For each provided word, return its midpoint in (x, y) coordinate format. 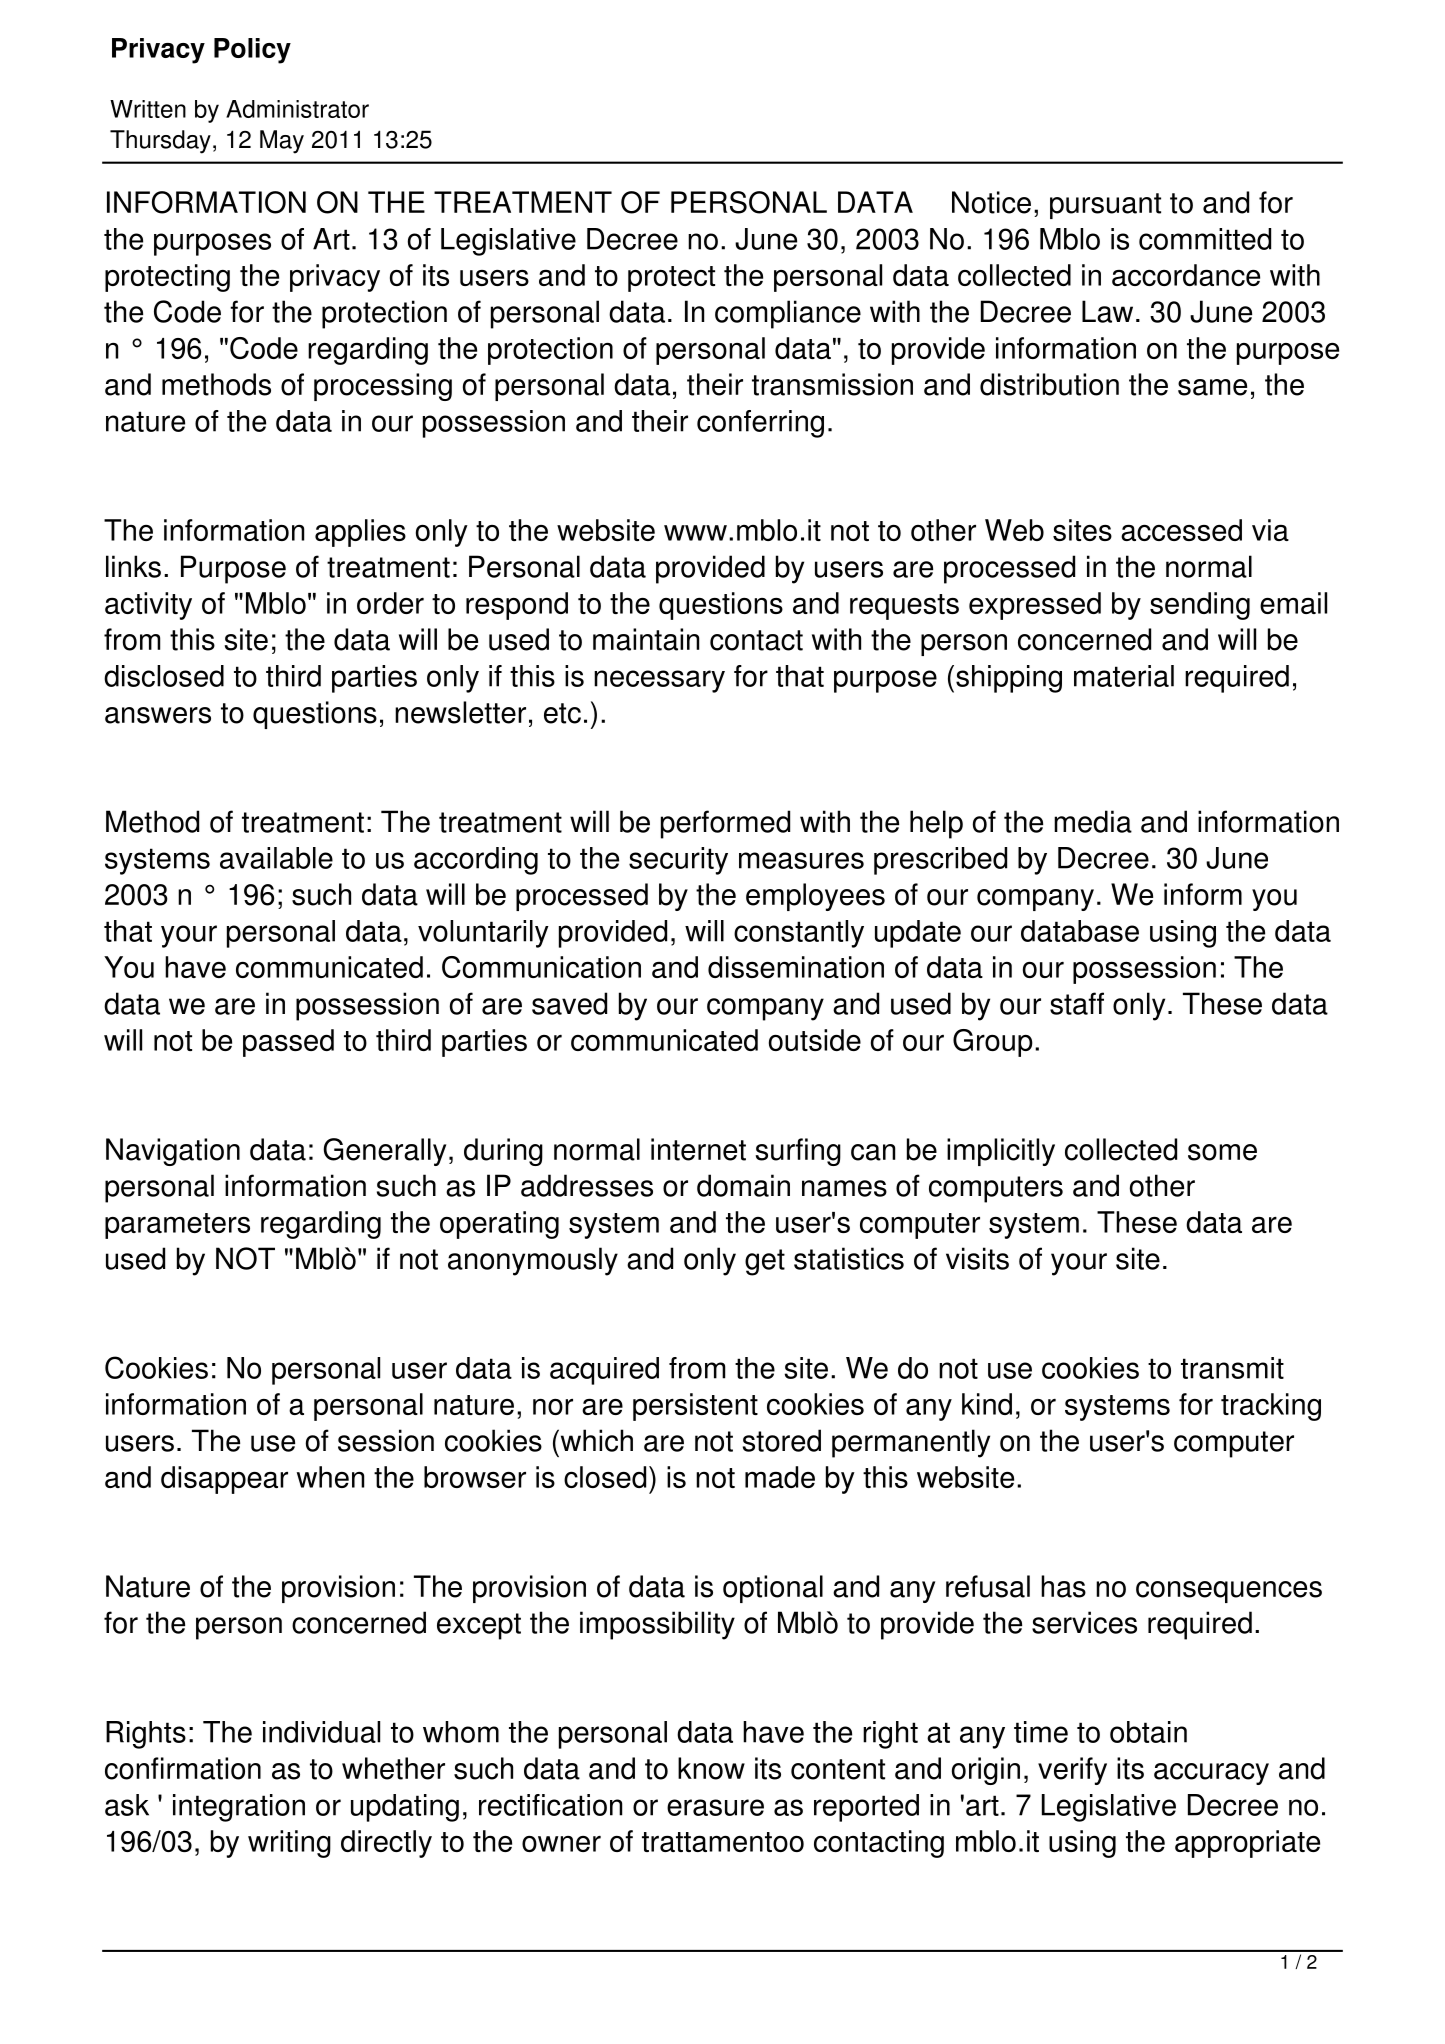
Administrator (297, 109)
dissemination (796, 967)
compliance (788, 314)
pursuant (1105, 206)
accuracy (1211, 1774)
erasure (715, 1807)
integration (239, 1808)
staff (1077, 1003)
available (276, 858)
